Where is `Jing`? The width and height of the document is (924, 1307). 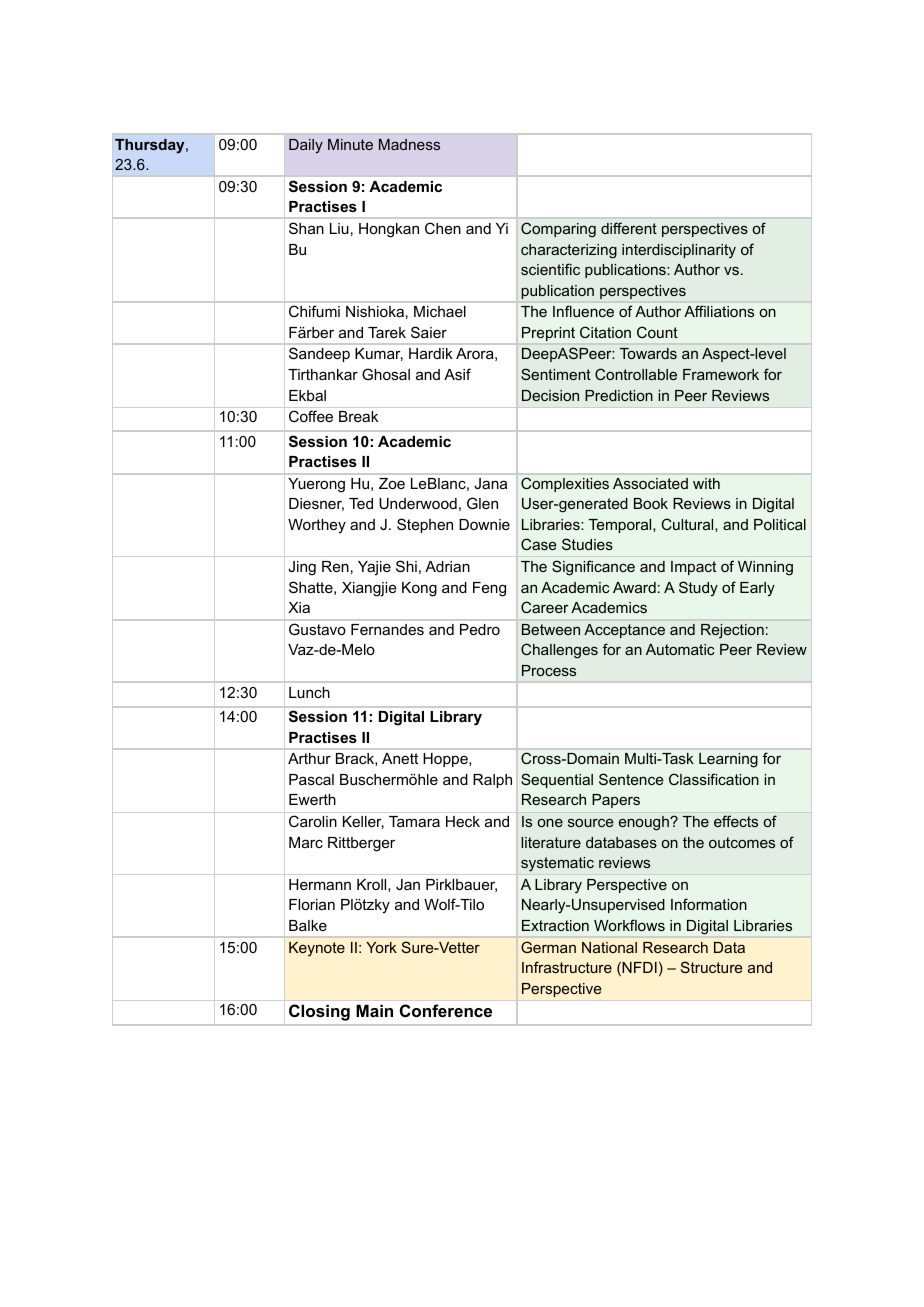 Jing is located at coordinates (302, 568).
